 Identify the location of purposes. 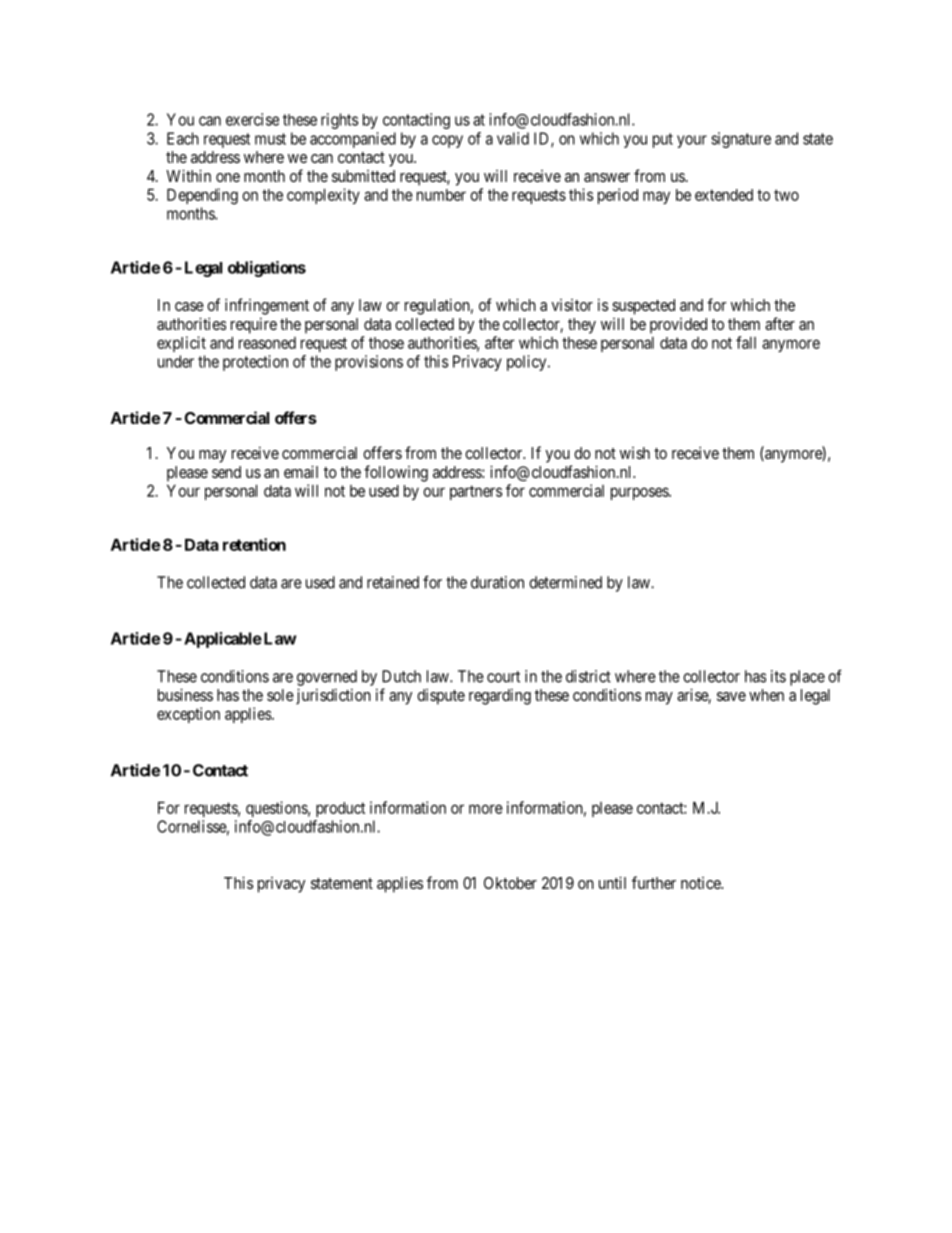
(640, 493).
